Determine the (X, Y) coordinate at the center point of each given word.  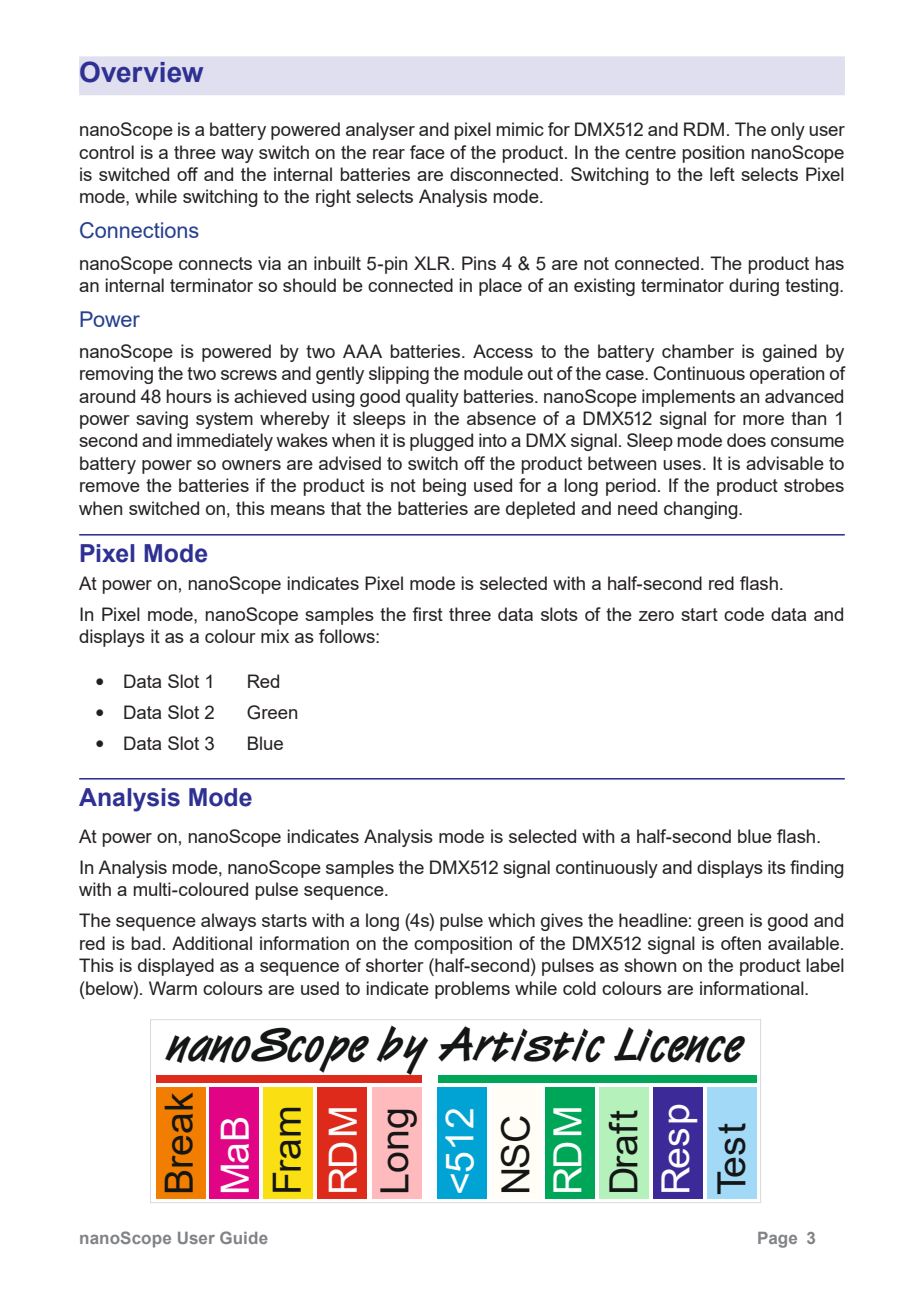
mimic (520, 129)
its (777, 867)
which (511, 920)
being (444, 487)
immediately (225, 442)
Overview (141, 72)
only (788, 131)
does (746, 440)
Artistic (521, 1044)
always (228, 922)
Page (777, 1240)
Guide (244, 1237)
